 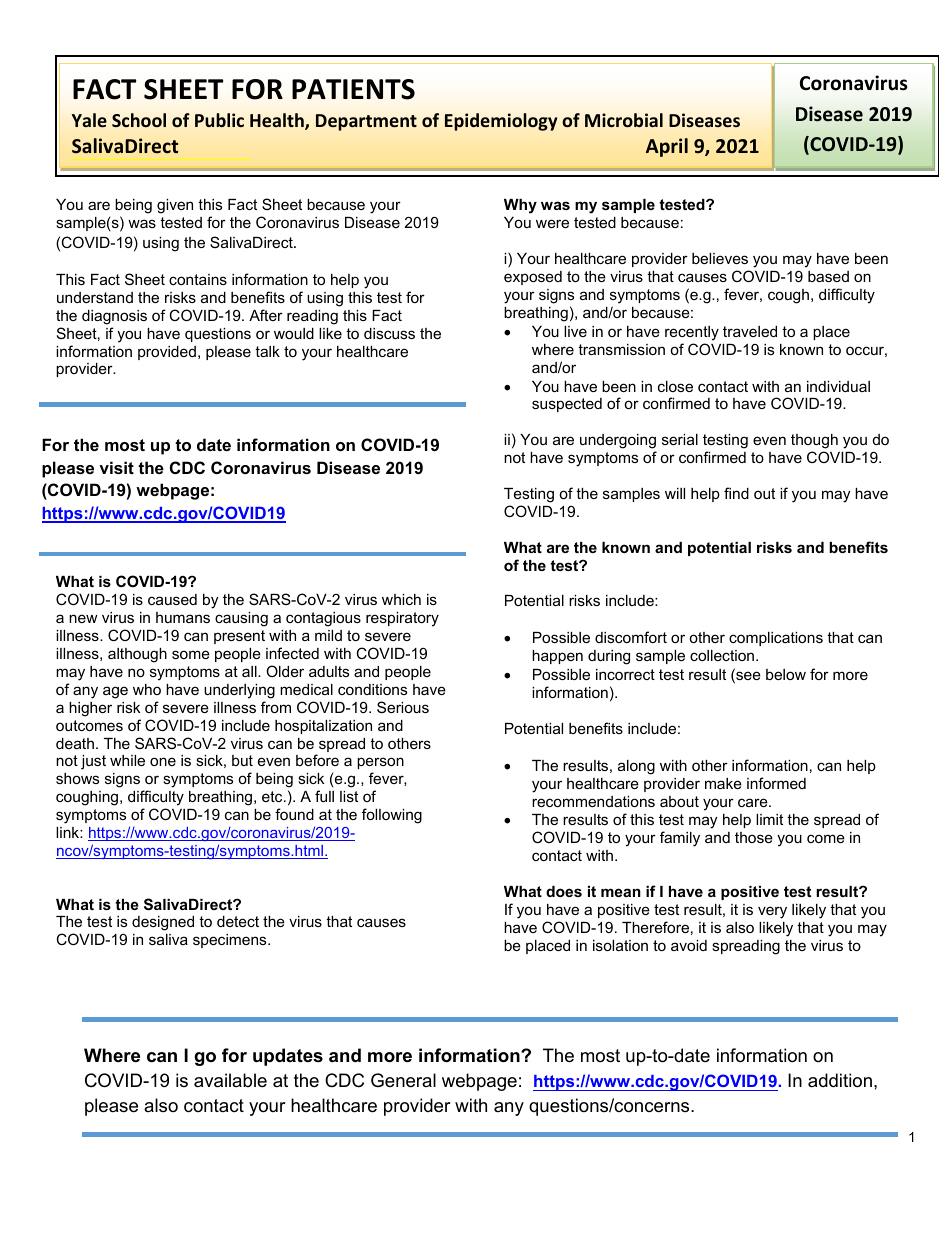 What do you see at coordinates (139, 120) in the screenshot?
I see `School` at bounding box center [139, 120].
